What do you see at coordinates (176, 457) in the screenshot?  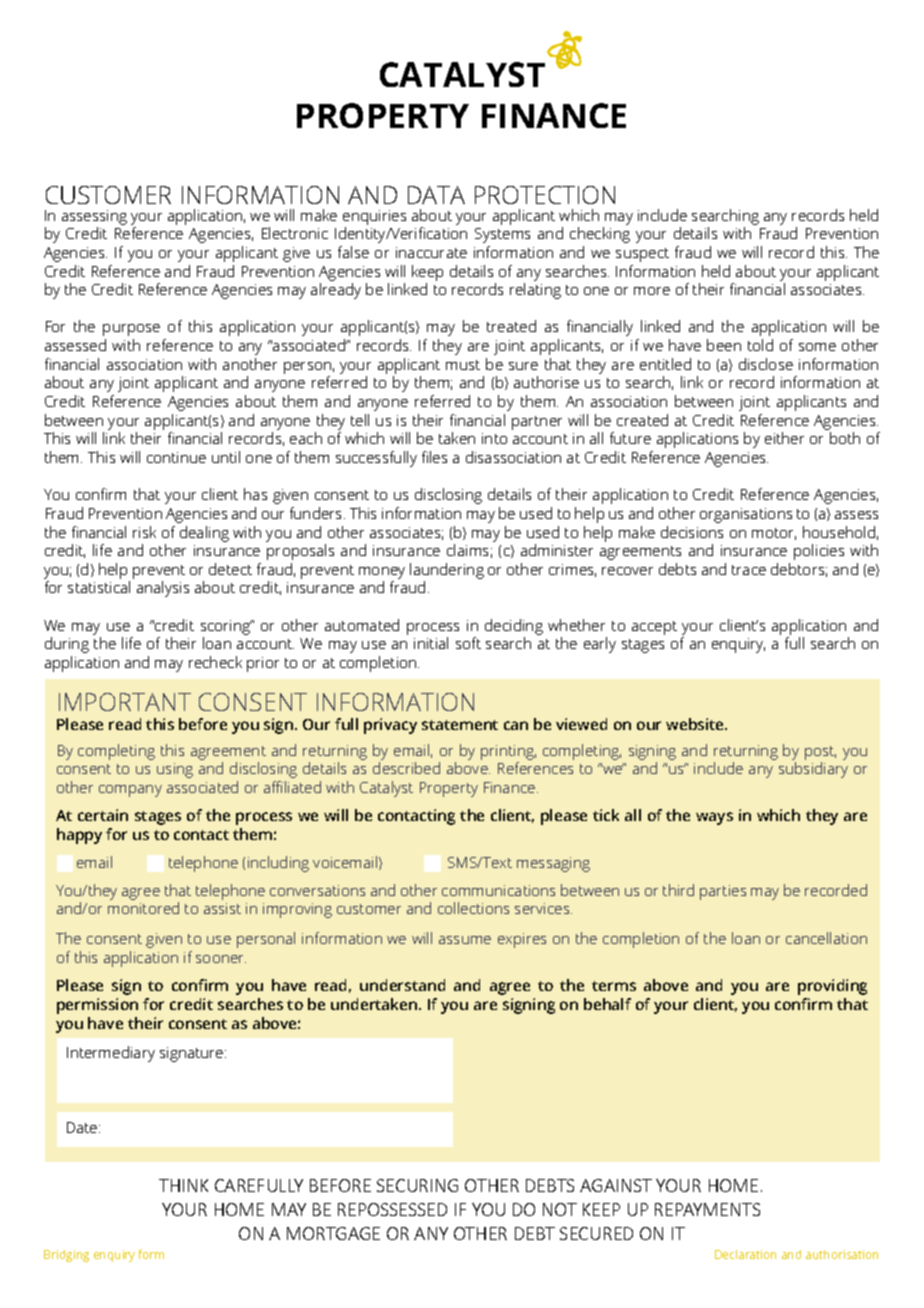 I see `continue` at bounding box center [176, 457].
